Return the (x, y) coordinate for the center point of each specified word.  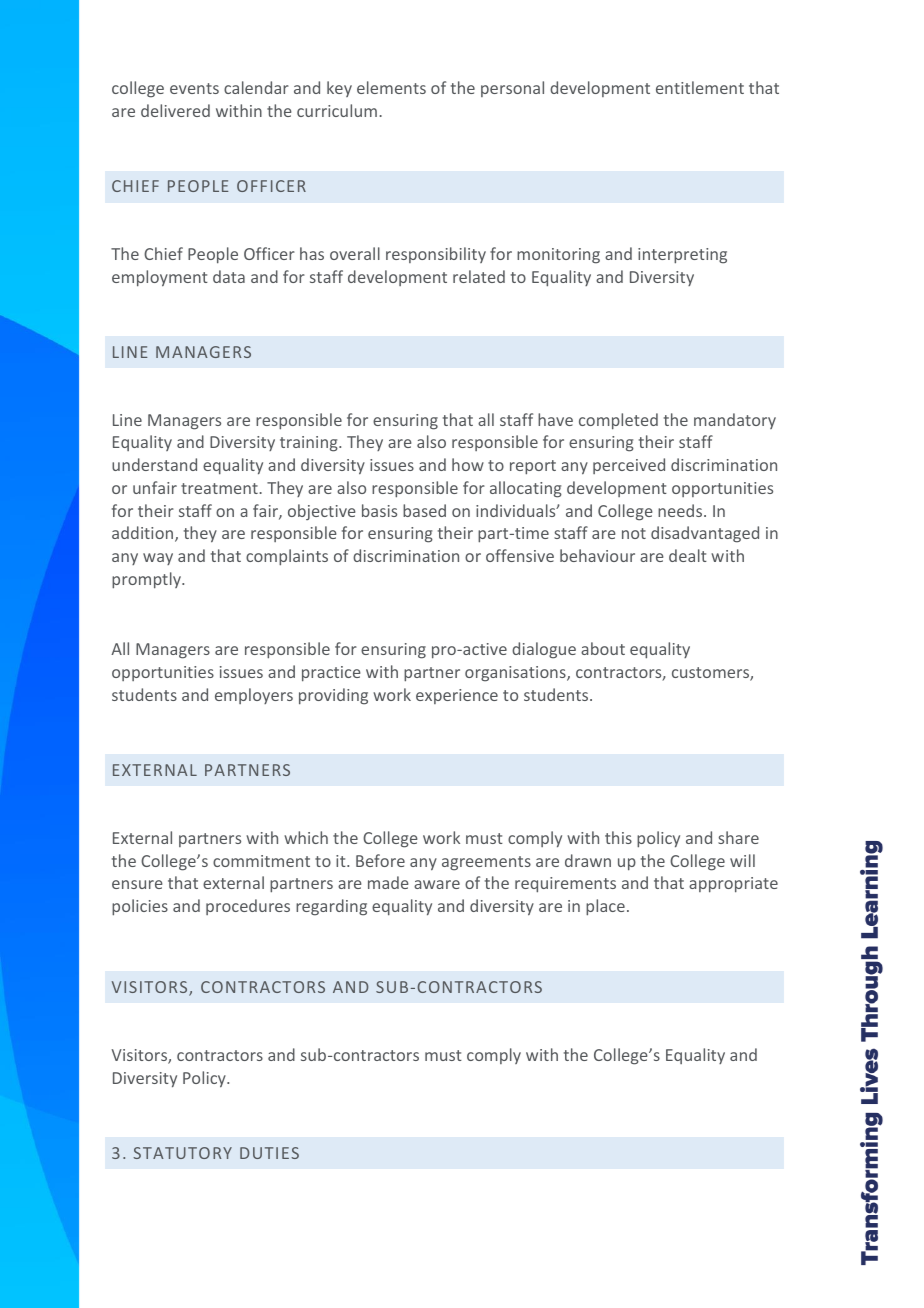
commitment (261, 861)
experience (457, 696)
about (603, 648)
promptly (147, 580)
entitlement (700, 87)
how (468, 464)
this (618, 837)
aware (437, 884)
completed (618, 421)
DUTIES (269, 1153)
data (229, 276)
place (605, 907)
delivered (175, 110)
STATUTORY (182, 1153)
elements (391, 87)
